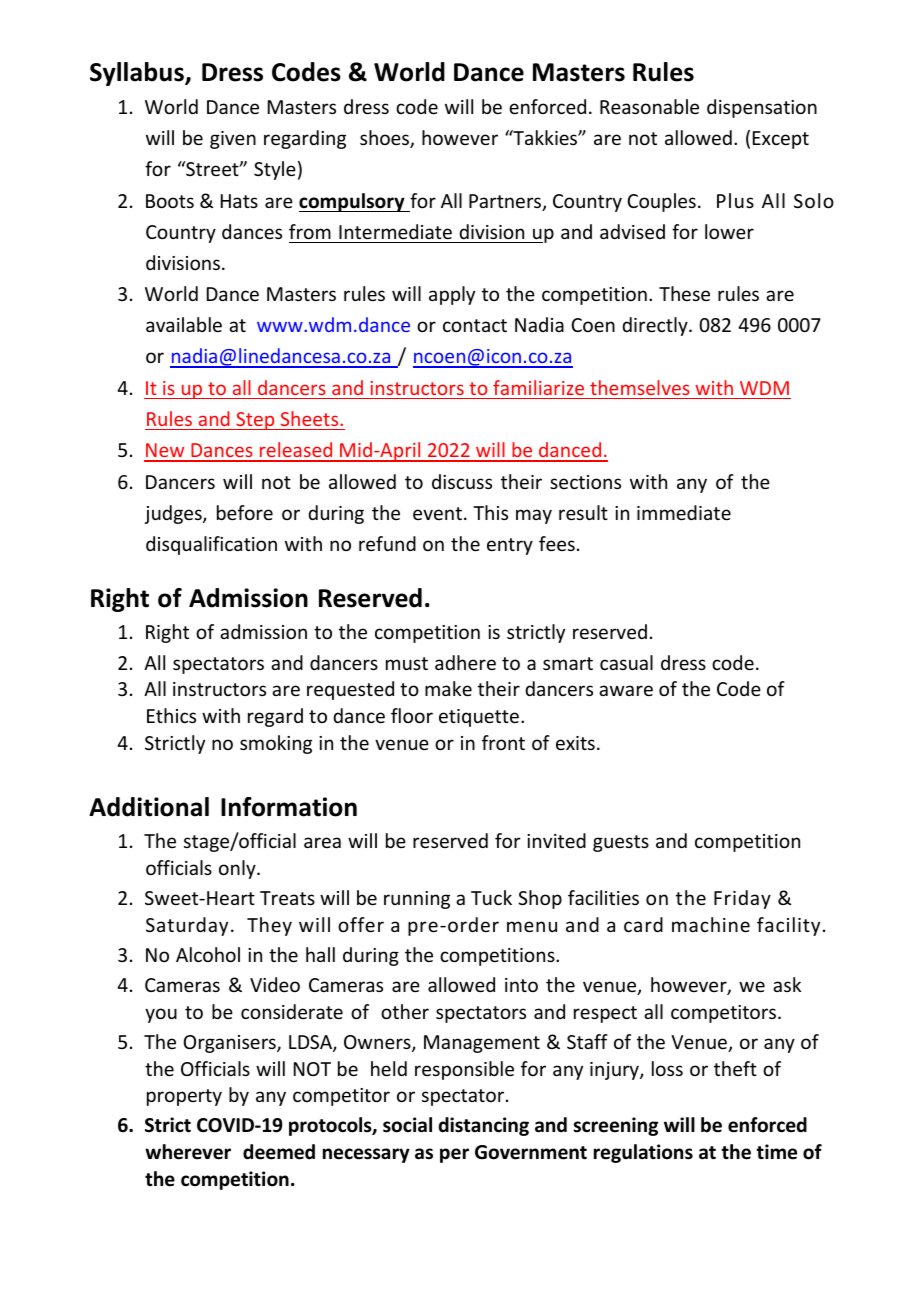  Describe the element at coordinates (184, 1097) in the screenshot. I see `property` at that location.
